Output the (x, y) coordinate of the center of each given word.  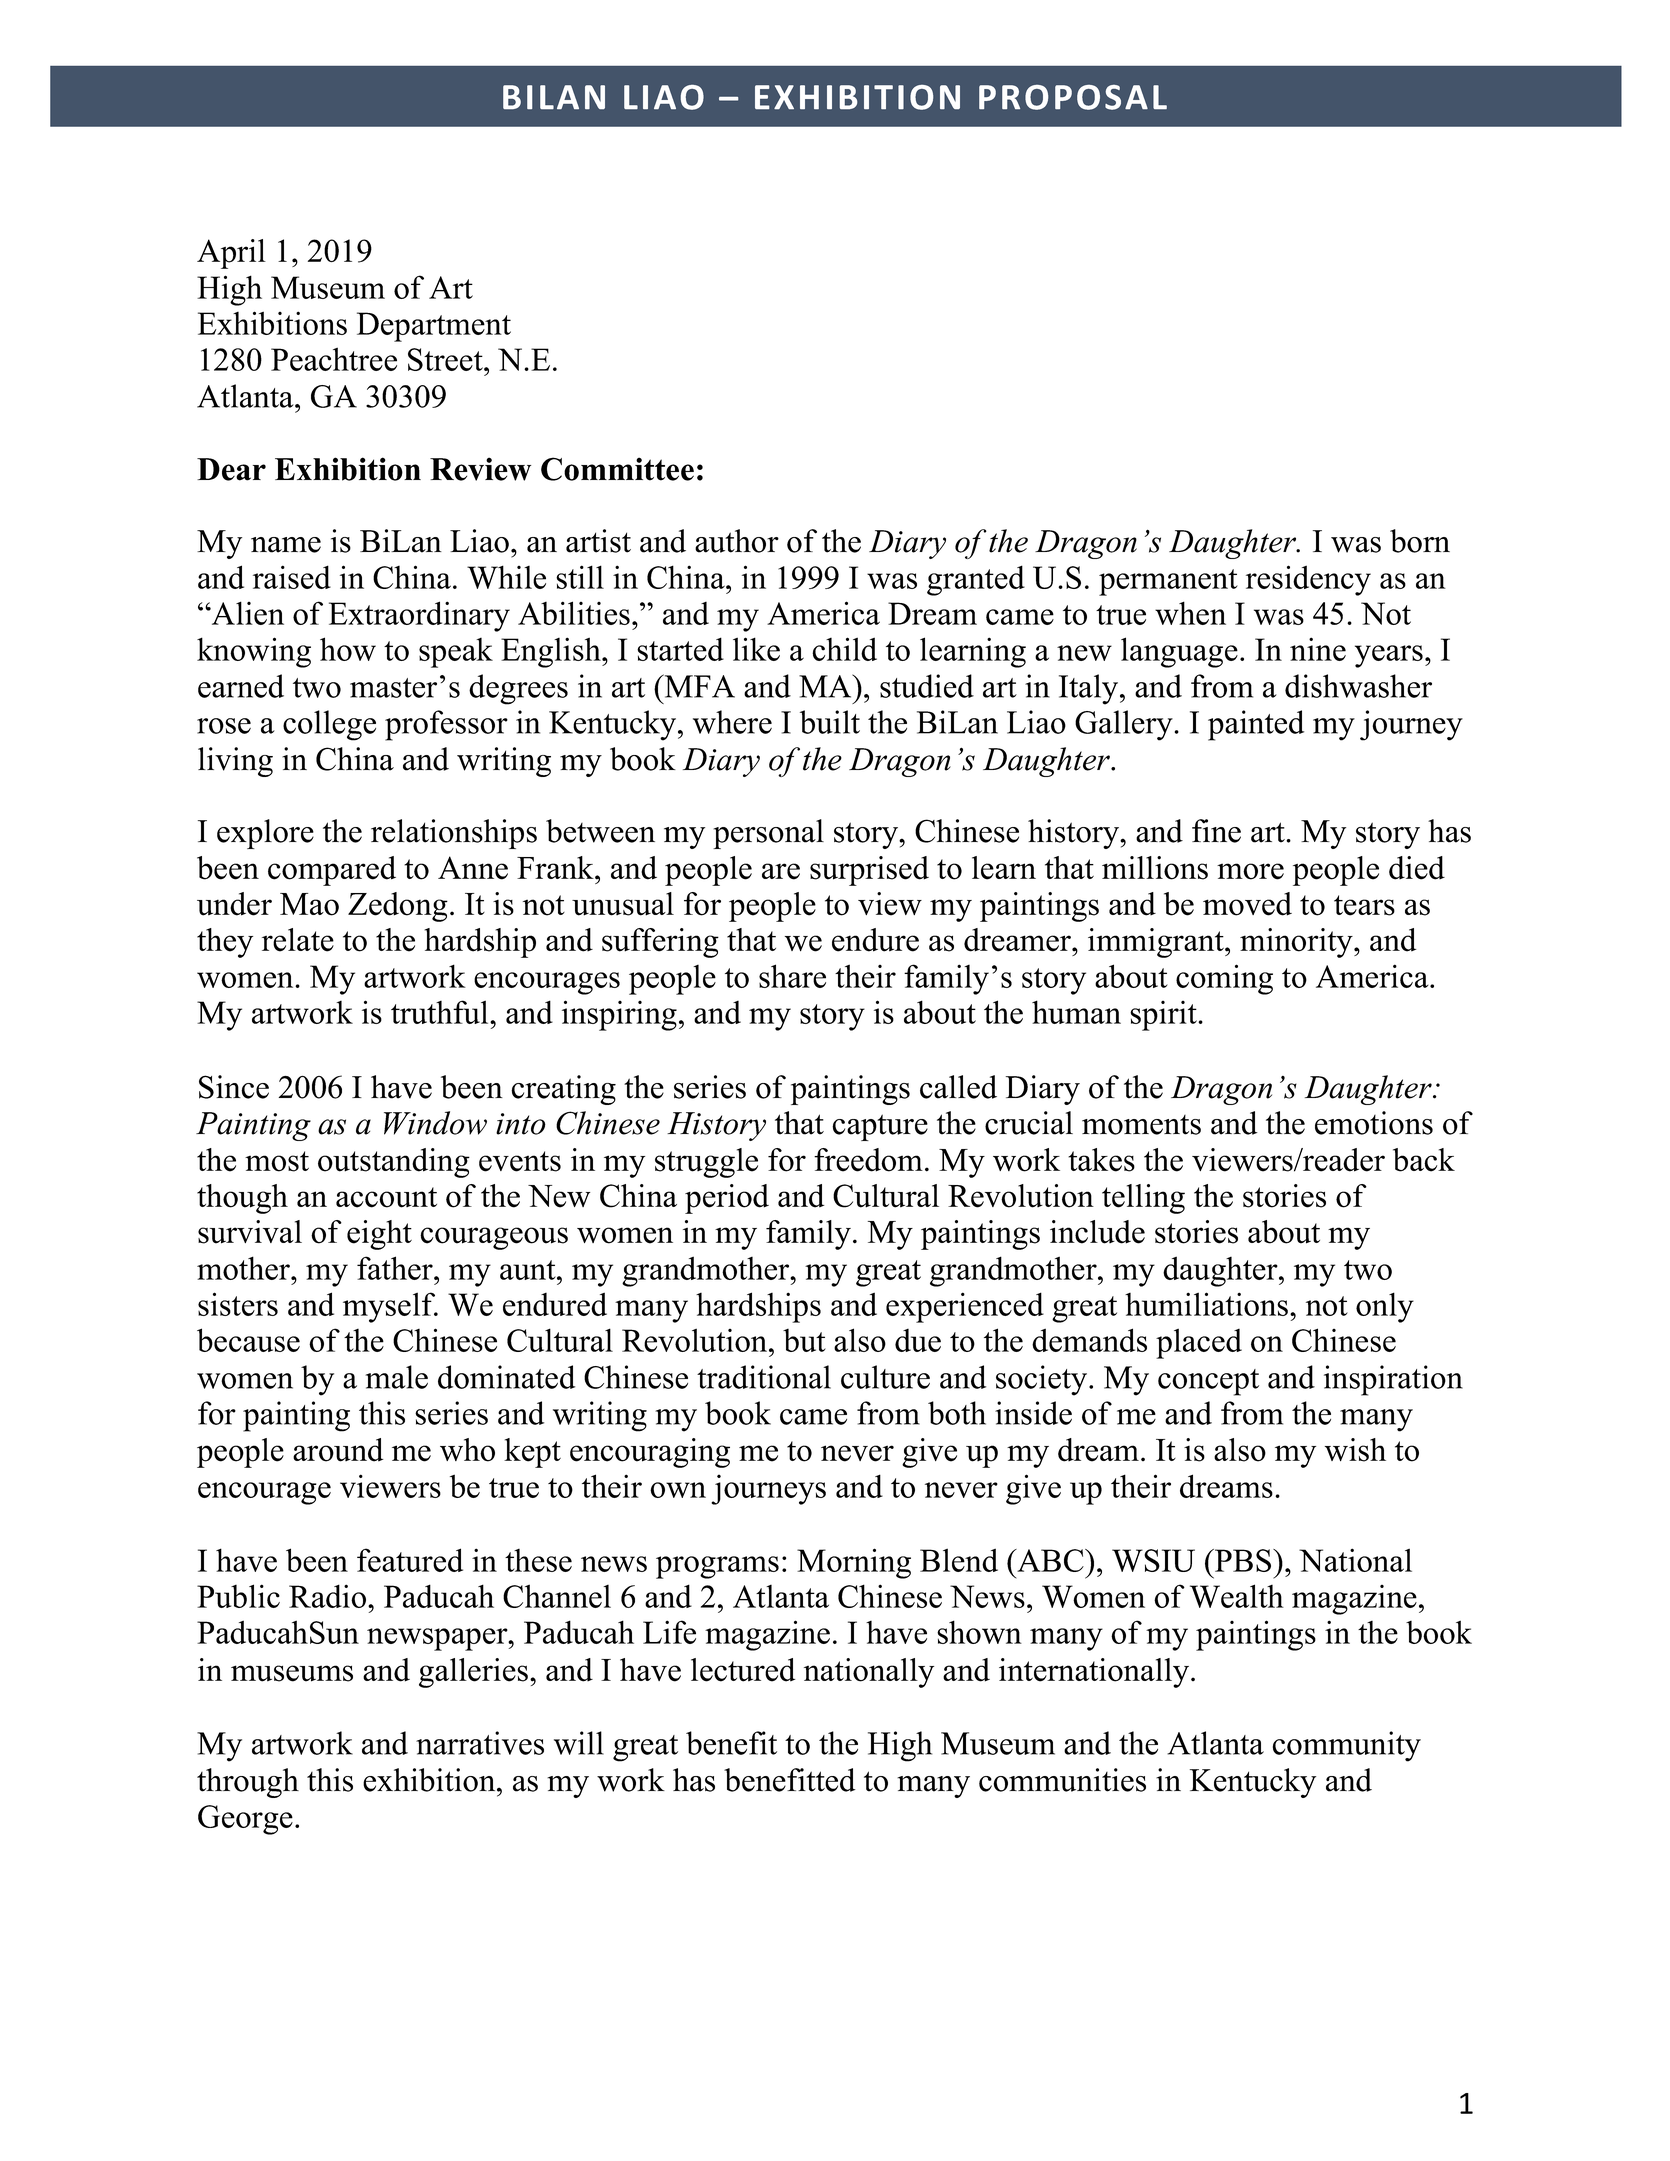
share (792, 976)
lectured (743, 1670)
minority (1297, 943)
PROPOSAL (1073, 97)
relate (298, 940)
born (1420, 541)
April (231, 254)
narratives (480, 1743)
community (1347, 1746)
